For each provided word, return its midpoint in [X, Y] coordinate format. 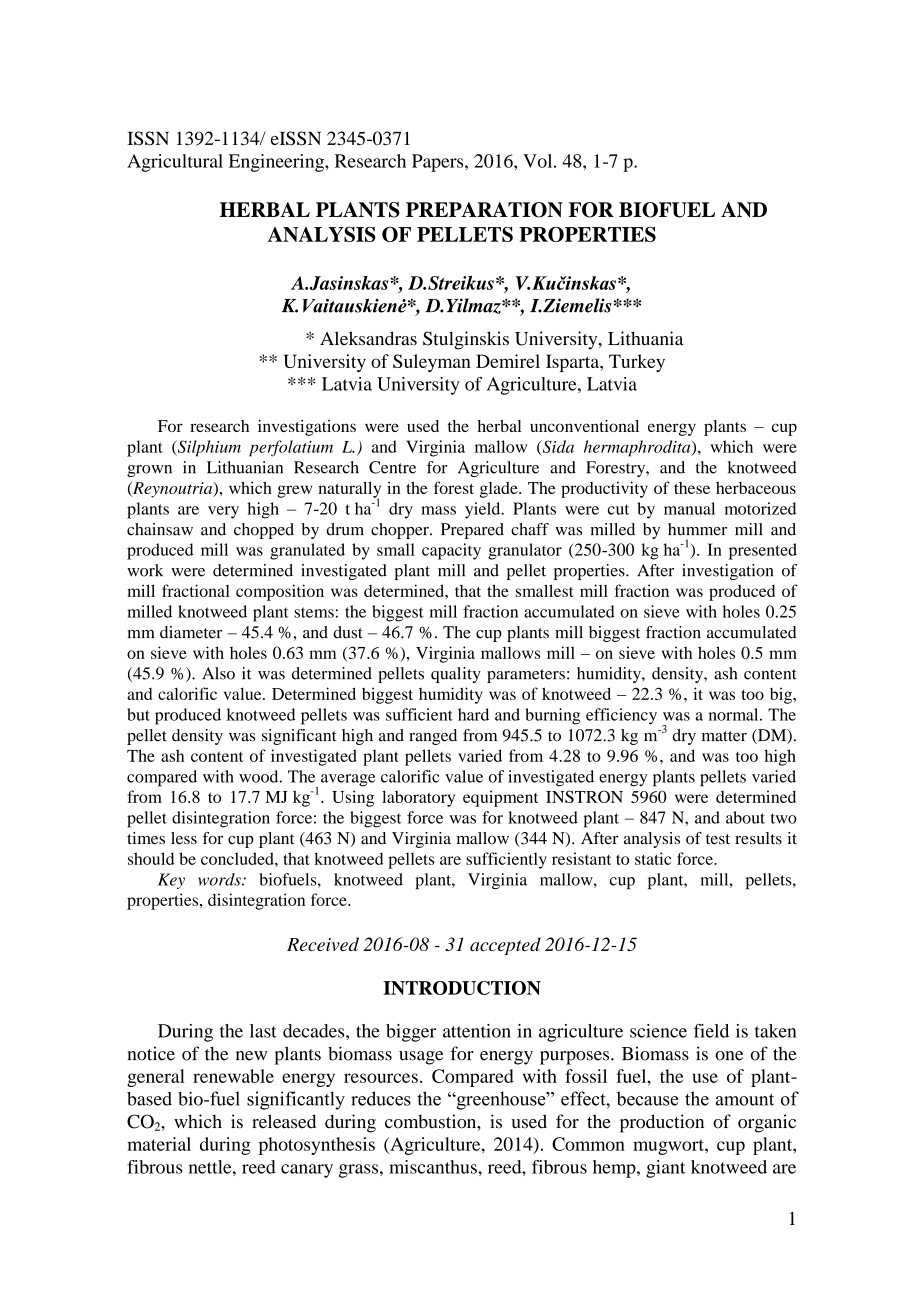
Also [218, 673]
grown [149, 471]
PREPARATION [484, 210]
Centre [392, 467]
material [159, 1144]
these [692, 488]
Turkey [637, 363]
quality [456, 675]
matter [724, 736]
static [653, 858]
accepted [505, 946]
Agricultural [175, 163]
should [151, 858]
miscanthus [434, 1167]
